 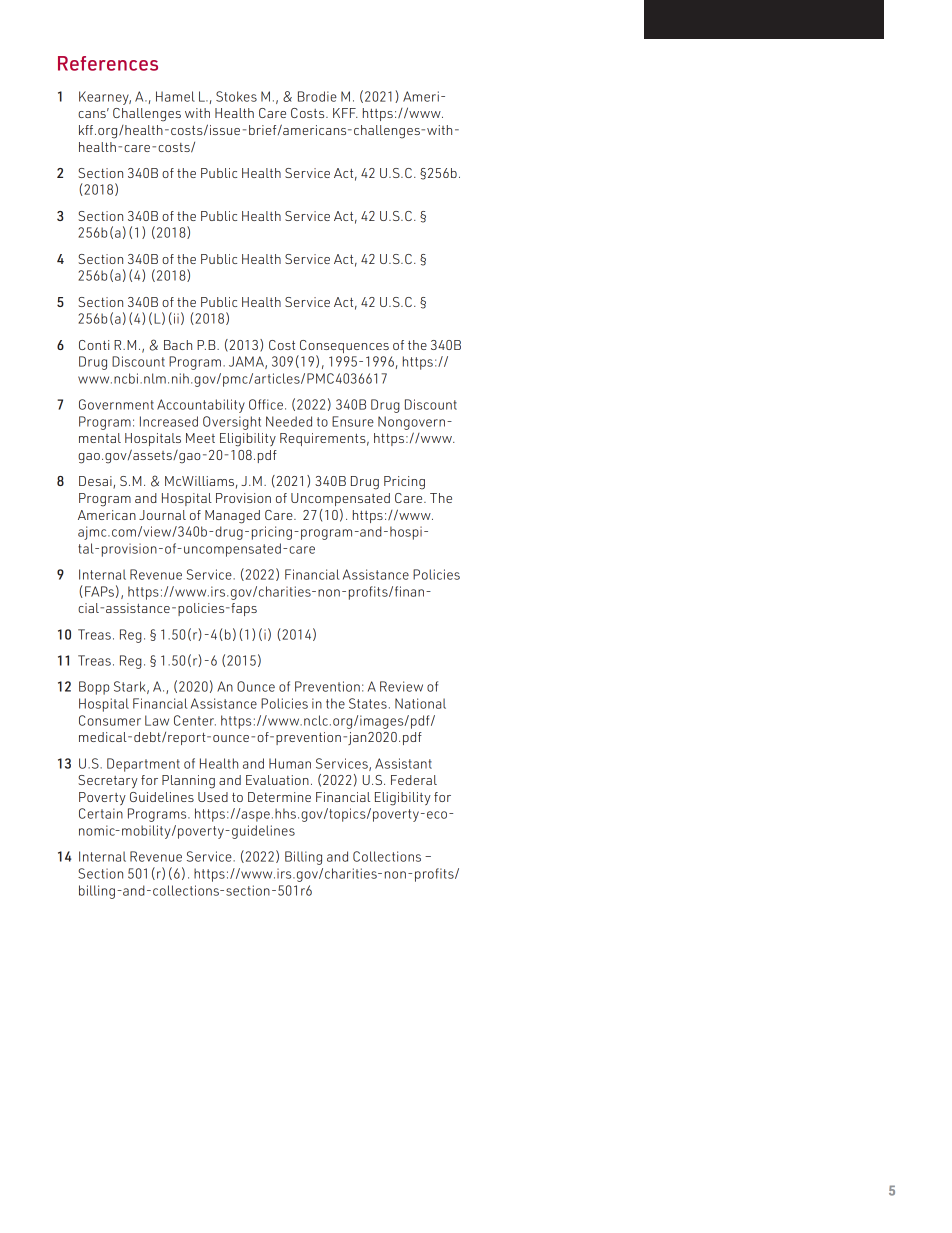 I want to click on References, so click(x=108, y=63).
